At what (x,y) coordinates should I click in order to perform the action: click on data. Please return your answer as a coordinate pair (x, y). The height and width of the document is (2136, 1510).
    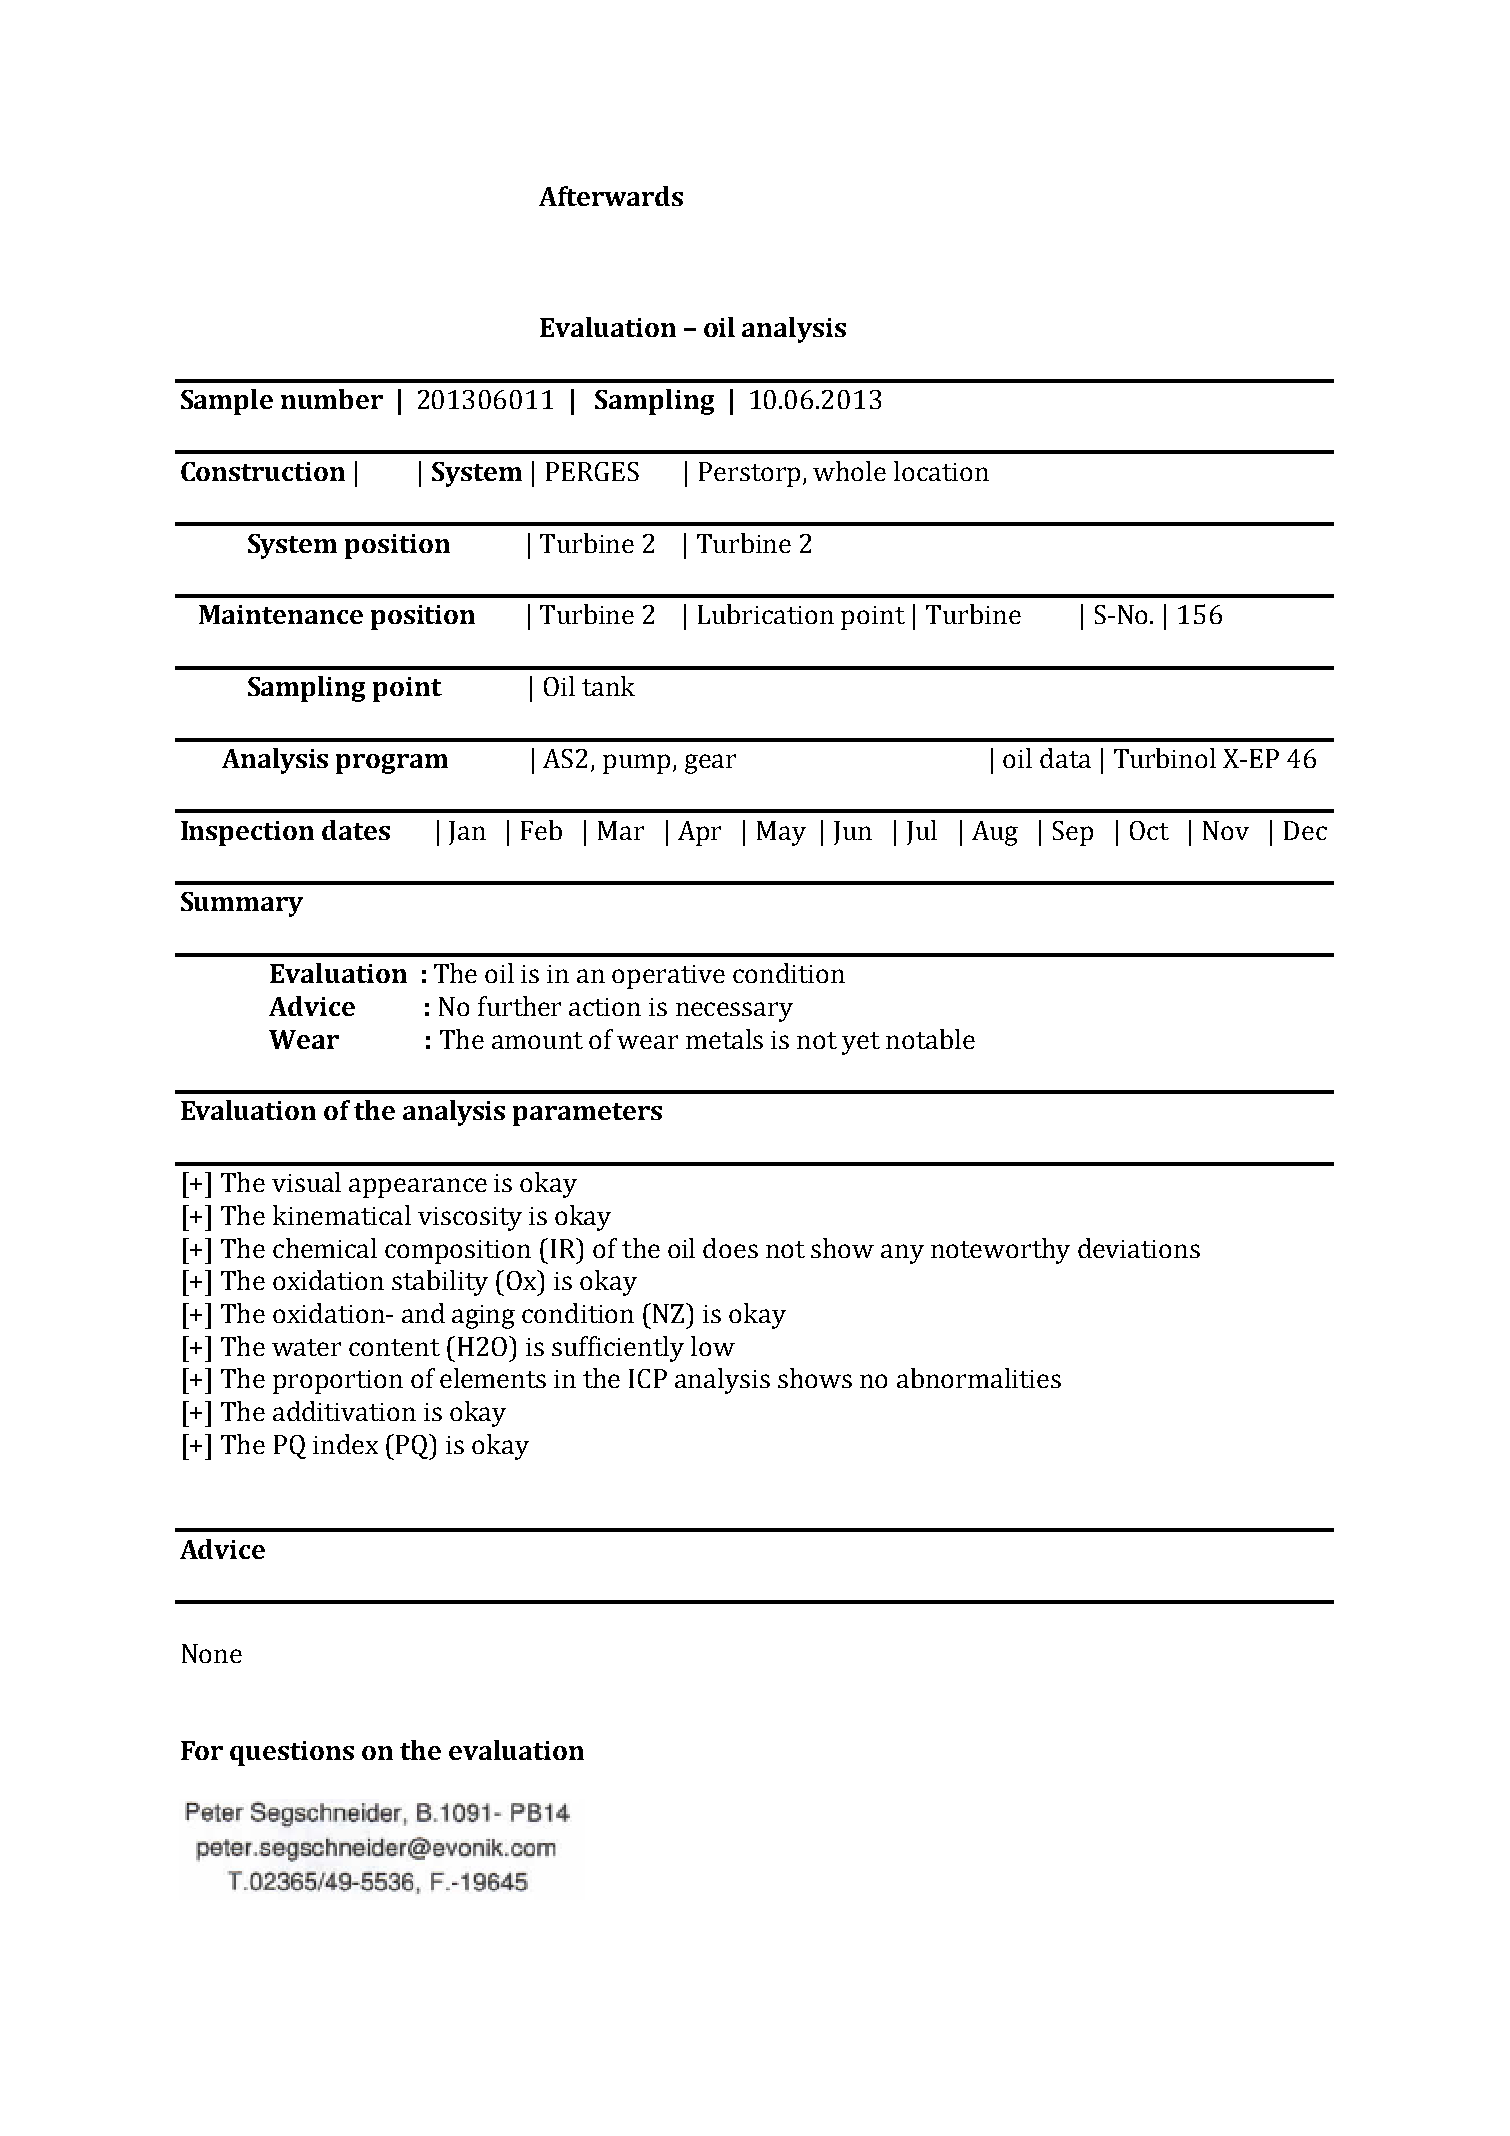
    Looking at the image, I should click on (1065, 758).
